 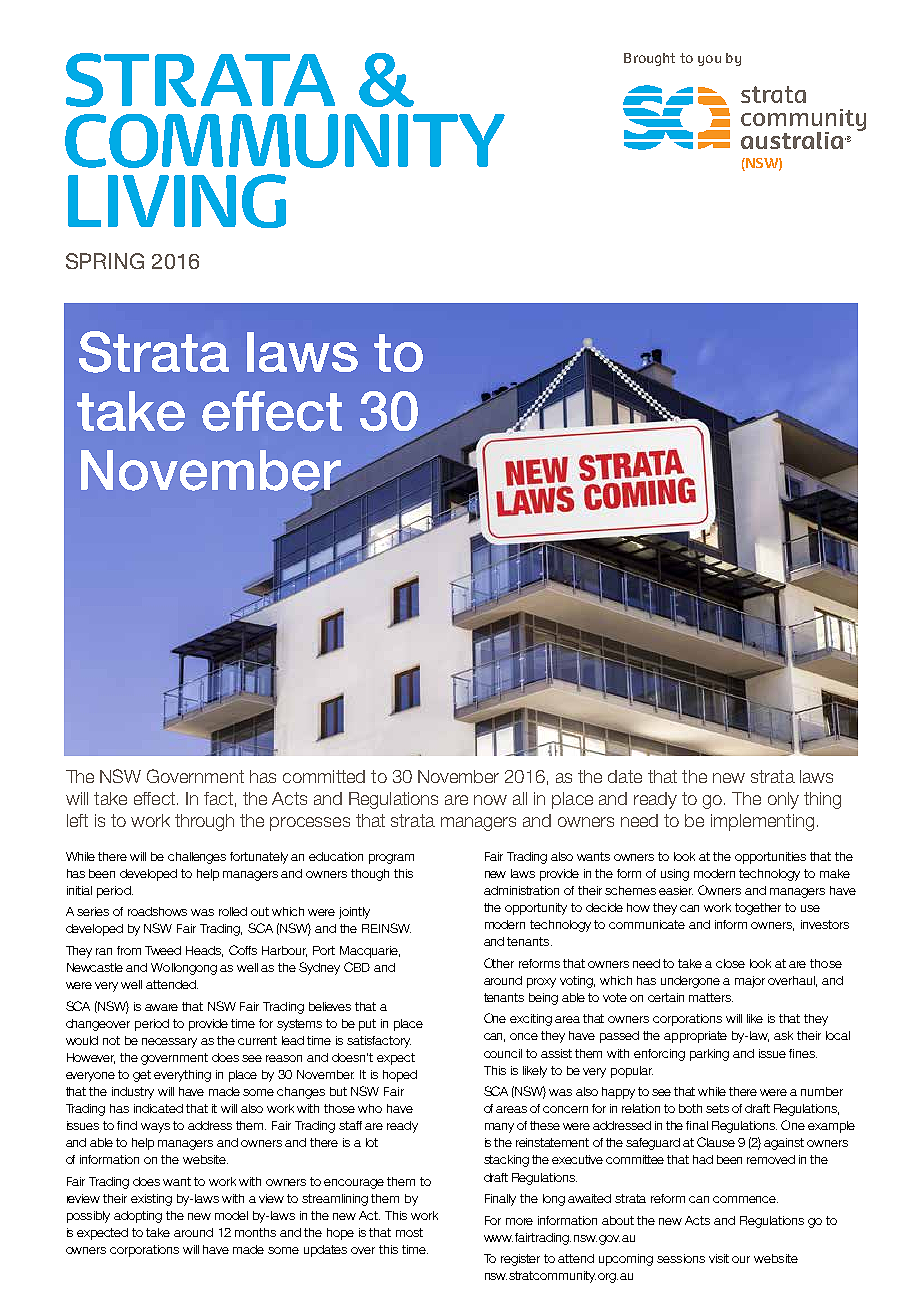 What do you see at coordinates (324, 776) in the screenshot?
I see `committed` at bounding box center [324, 776].
